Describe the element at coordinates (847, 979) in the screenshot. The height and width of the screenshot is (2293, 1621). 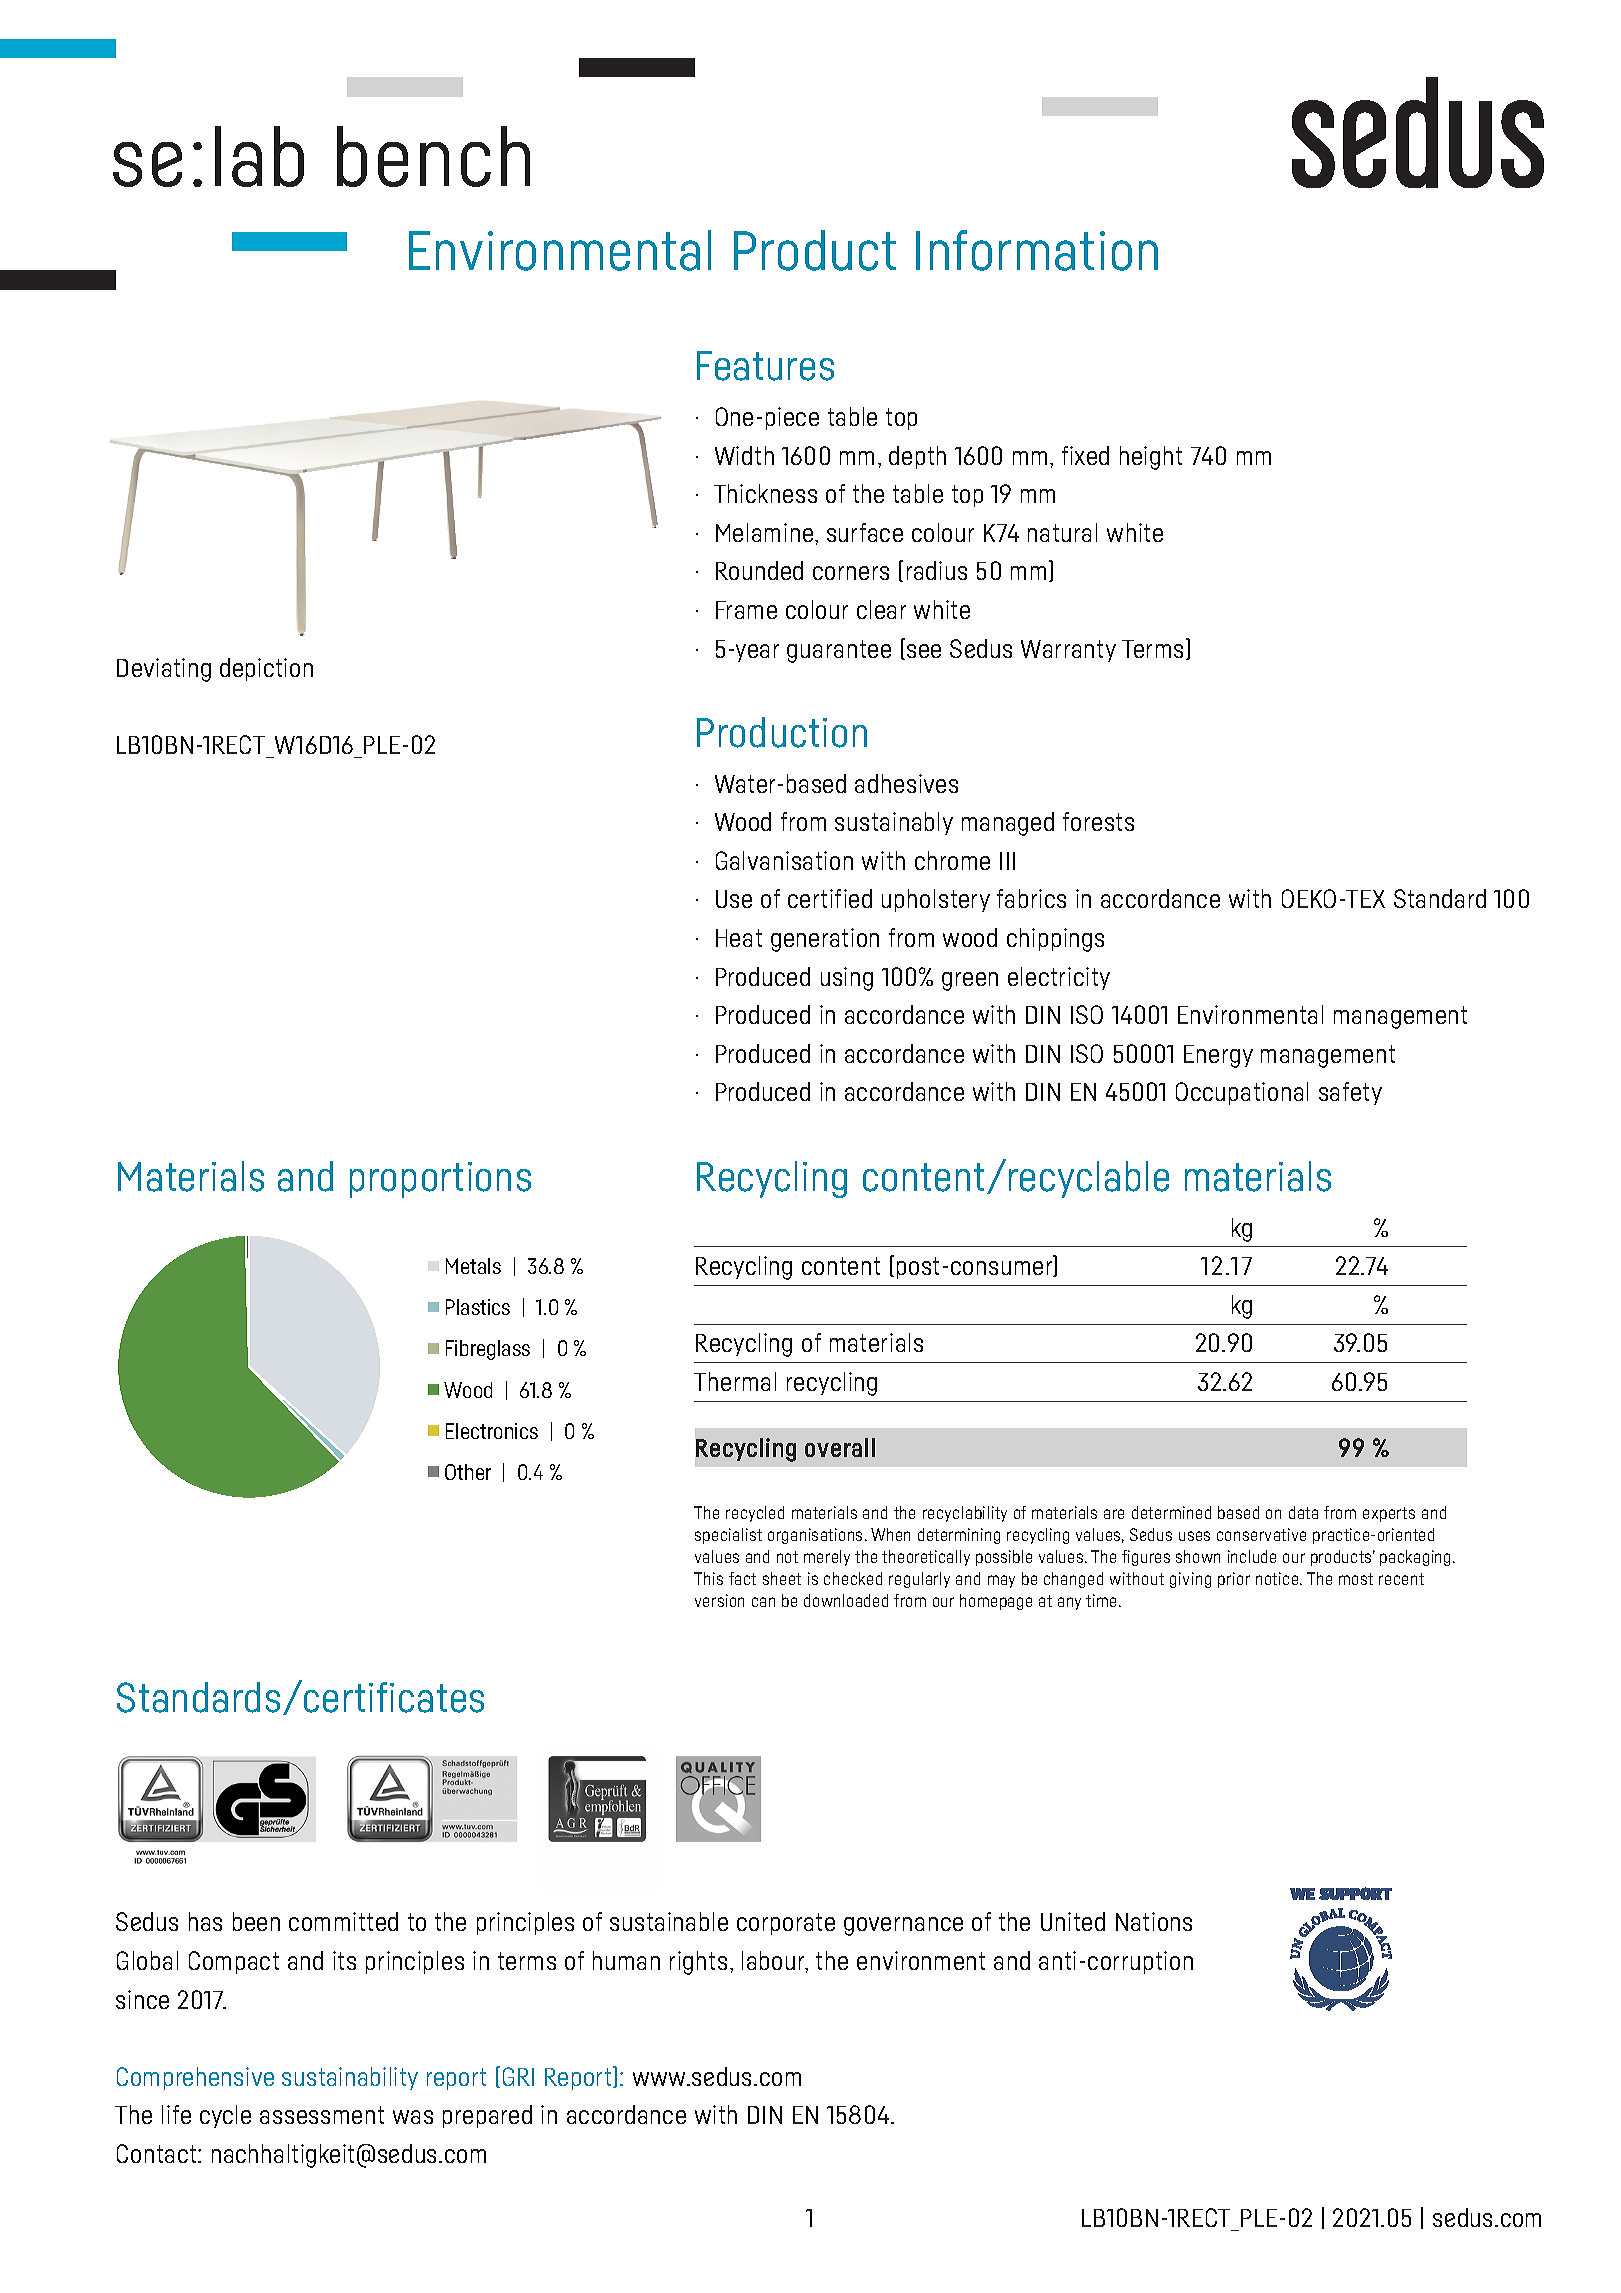
I see `using` at that location.
